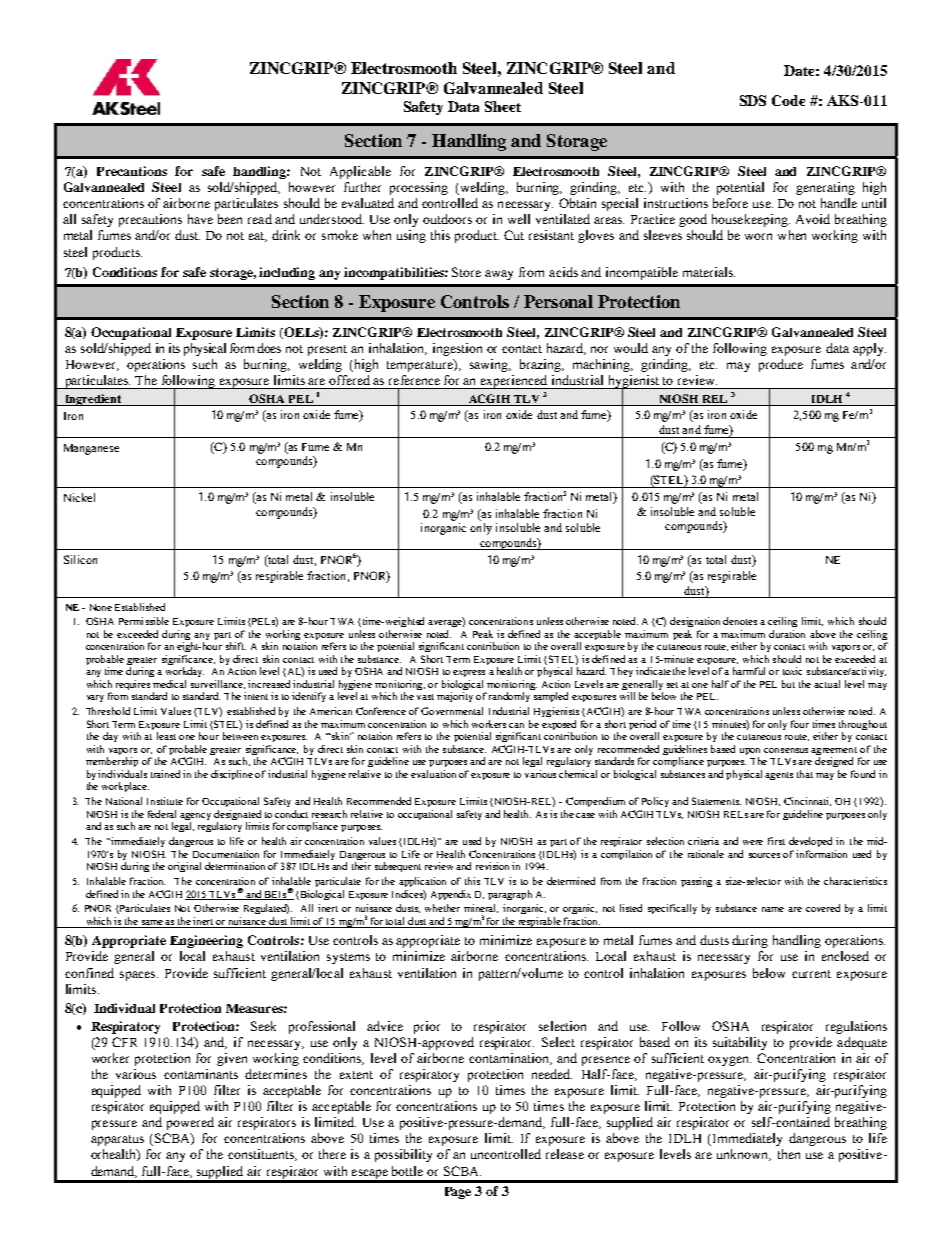 Image resolution: width=952 pixels, height=1233 pixels. What do you see at coordinates (788, 100) in the page?
I see `Code` at bounding box center [788, 100].
